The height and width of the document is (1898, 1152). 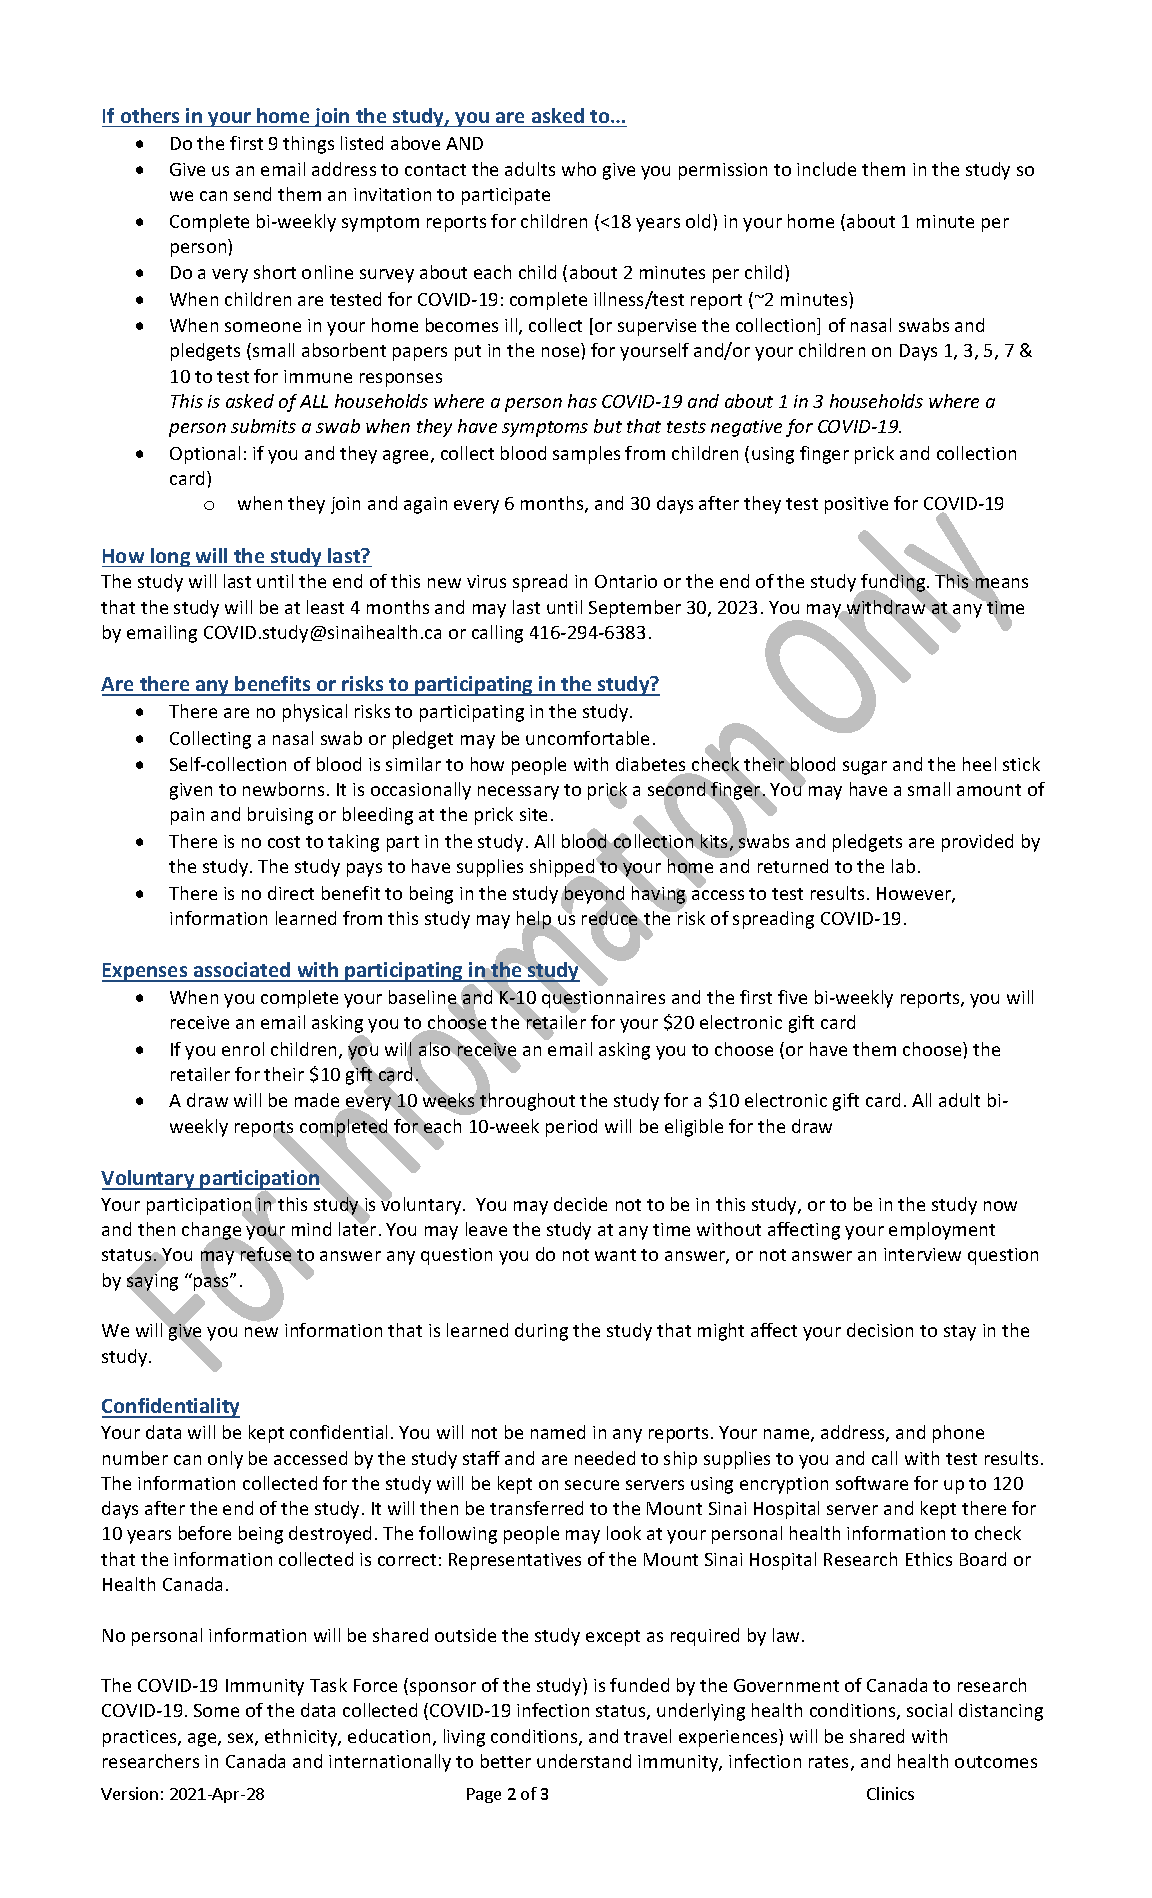 I want to click on include, so click(x=826, y=169).
